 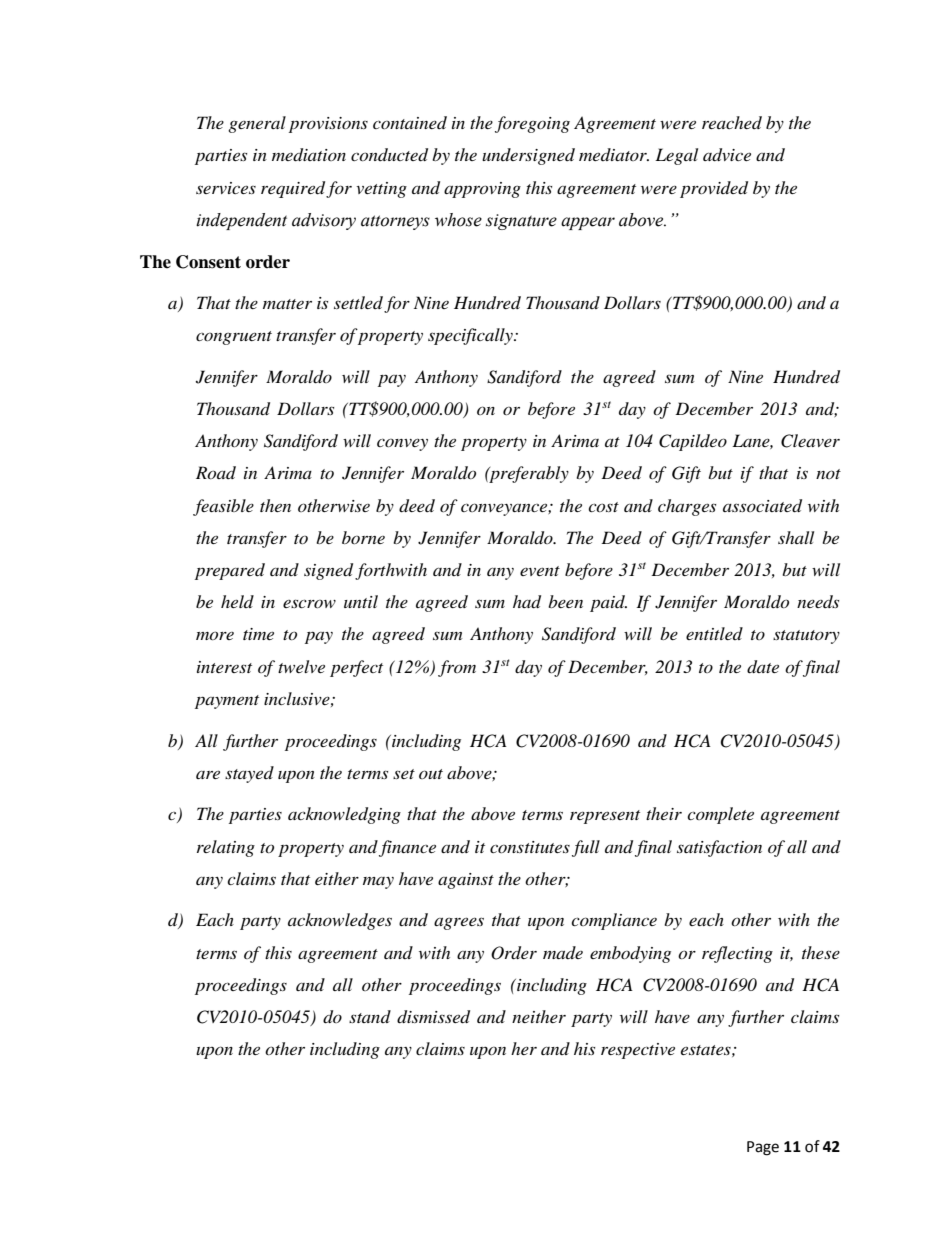 What do you see at coordinates (309, 155) in the document?
I see `mediation` at bounding box center [309, 155].
